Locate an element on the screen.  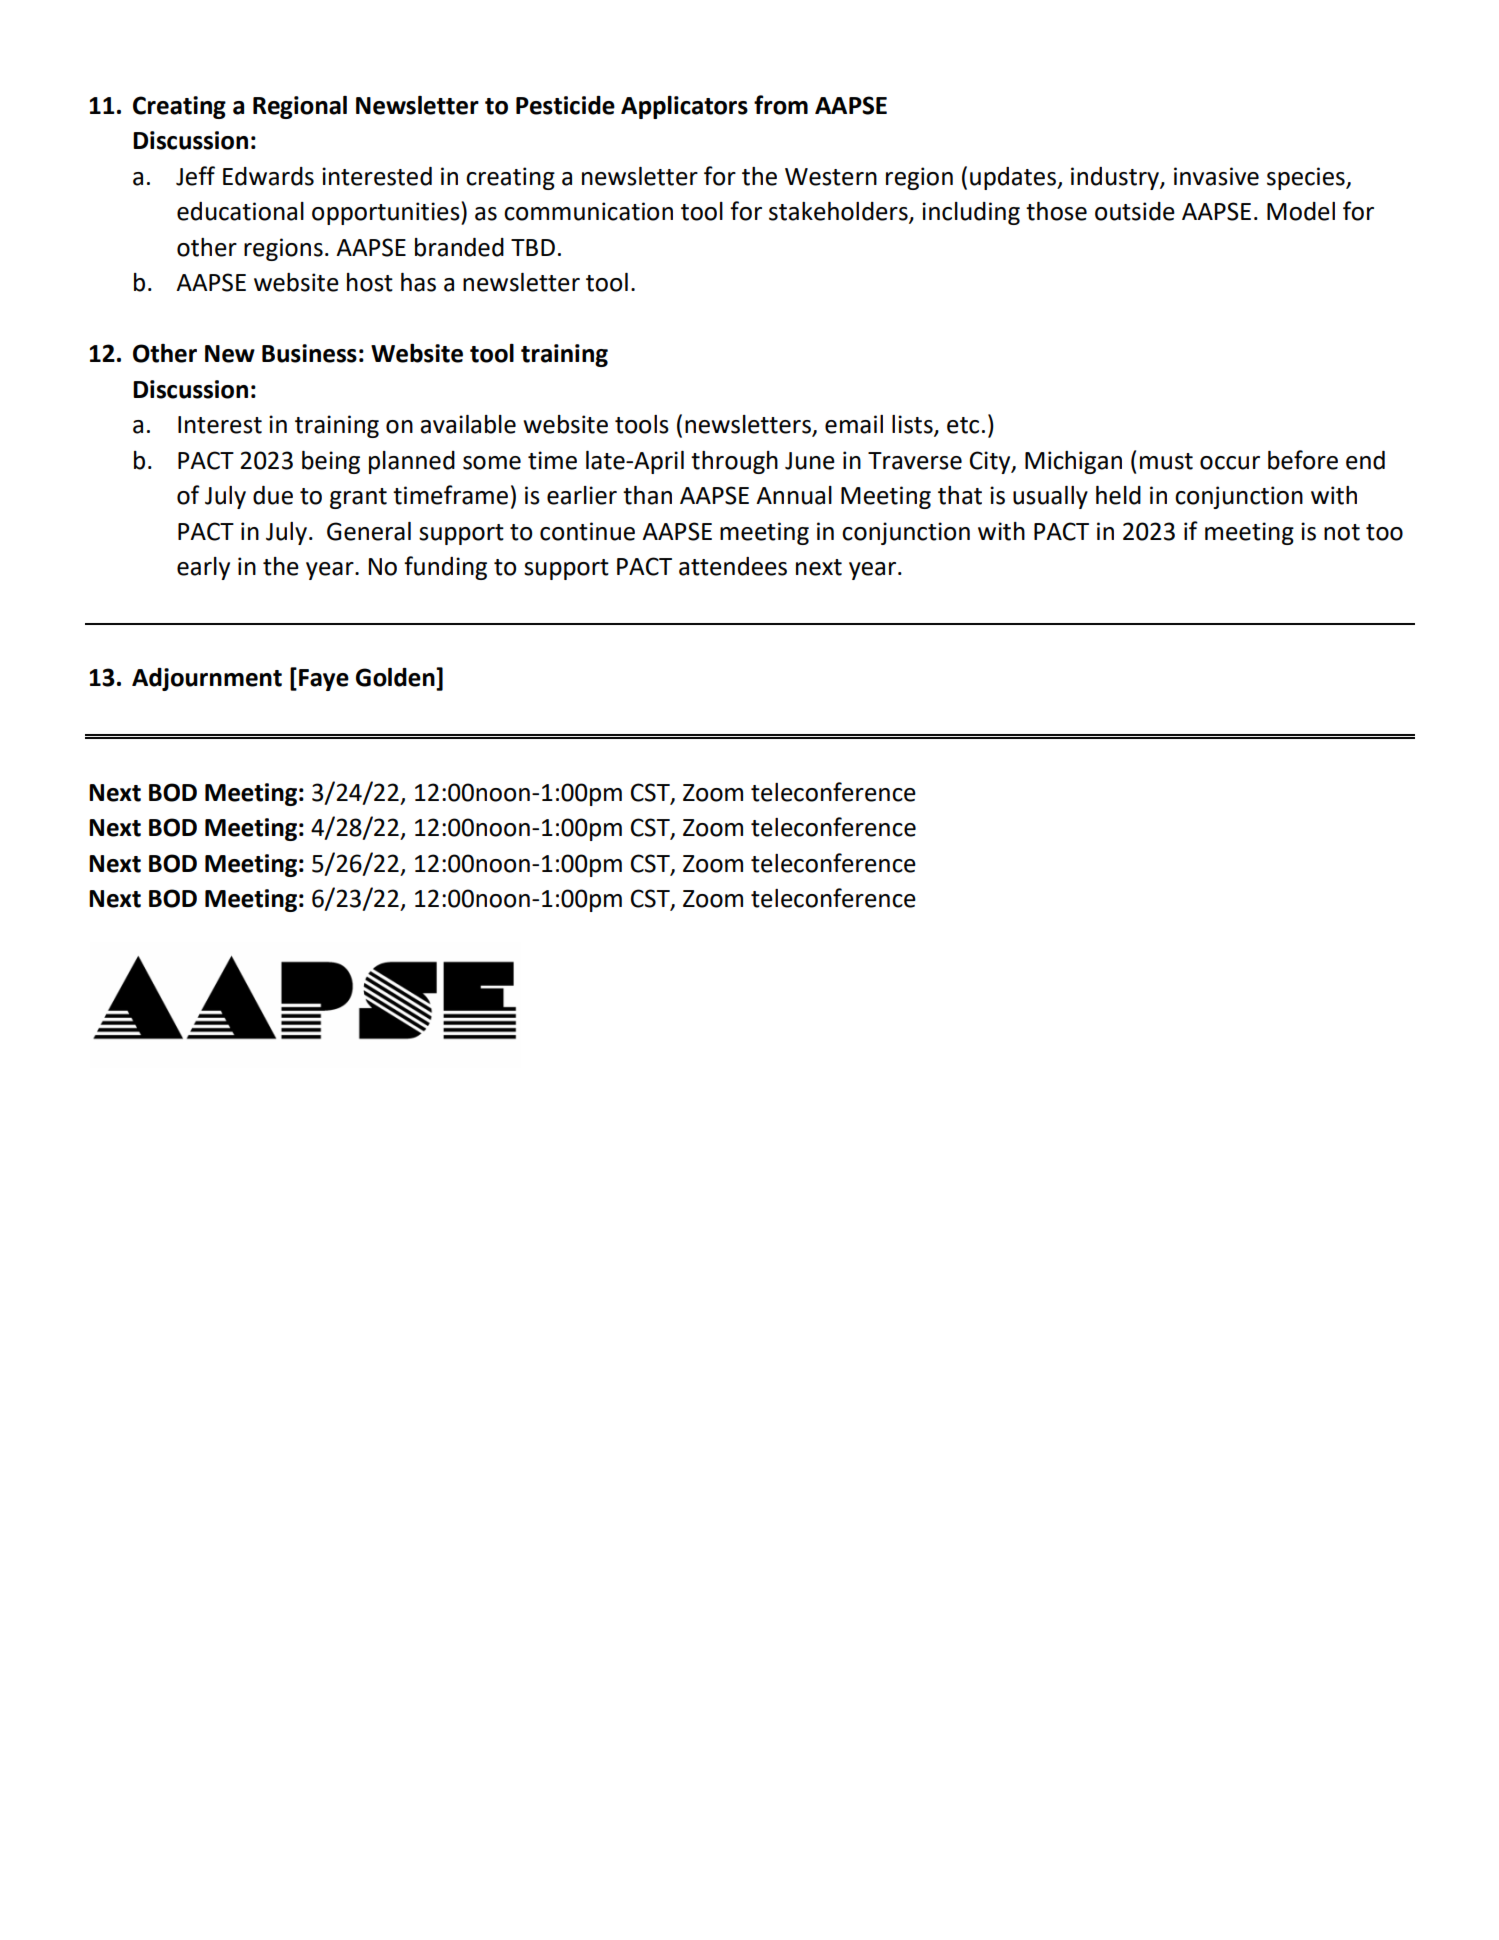
Edwards is located at coordinates (268, 176).
